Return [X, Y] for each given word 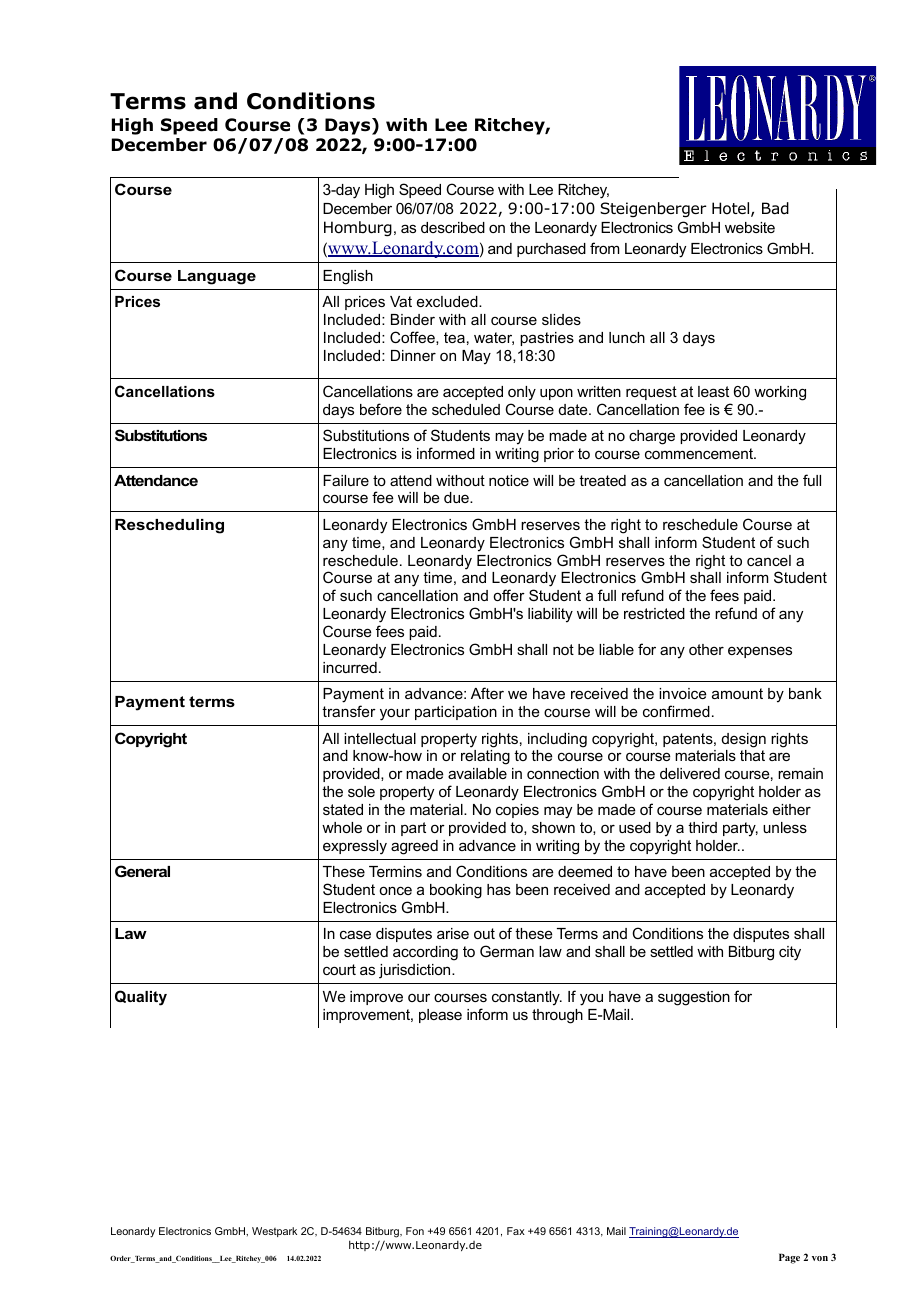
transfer [349, 711]
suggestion [694, 998]
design [744, 740]
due [457, 497]
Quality [141, 998]
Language [217, 277]
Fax [516, 1231]
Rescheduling [169, 526]
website [750, 227]
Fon [415, 1231]
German [507, 951]
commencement [700, 453]
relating [485, 757]
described [453, 227]
